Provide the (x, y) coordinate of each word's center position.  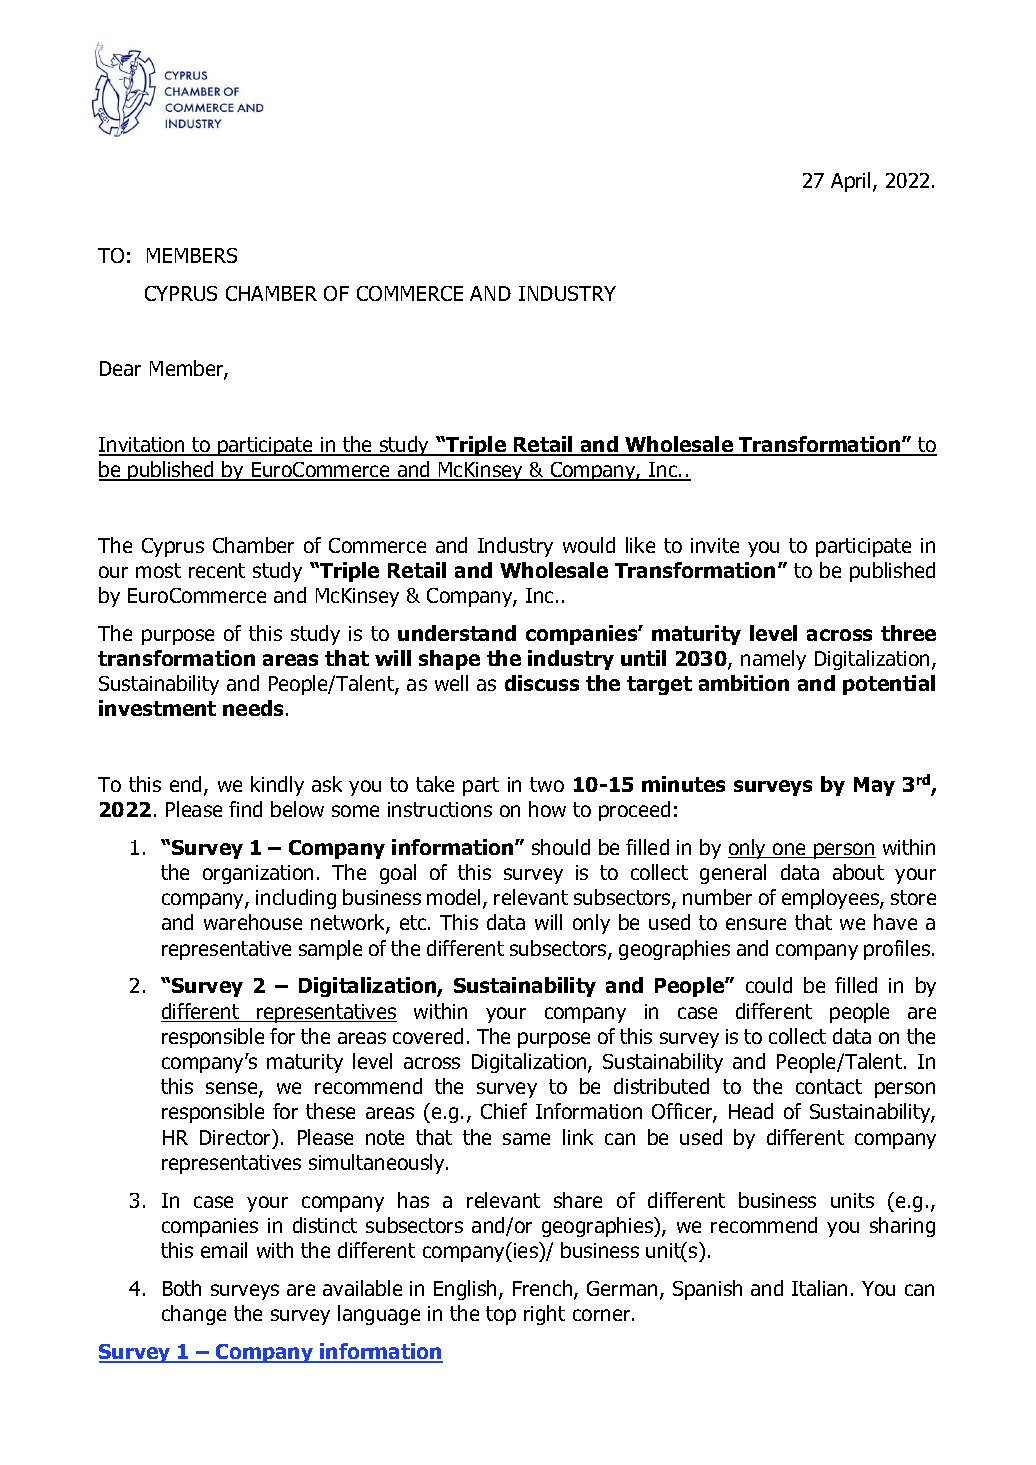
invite (715, 545)
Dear (120, 368)
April (852, 182)
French (544, 1289)
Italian (819, 1288)
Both (182, 1288)
